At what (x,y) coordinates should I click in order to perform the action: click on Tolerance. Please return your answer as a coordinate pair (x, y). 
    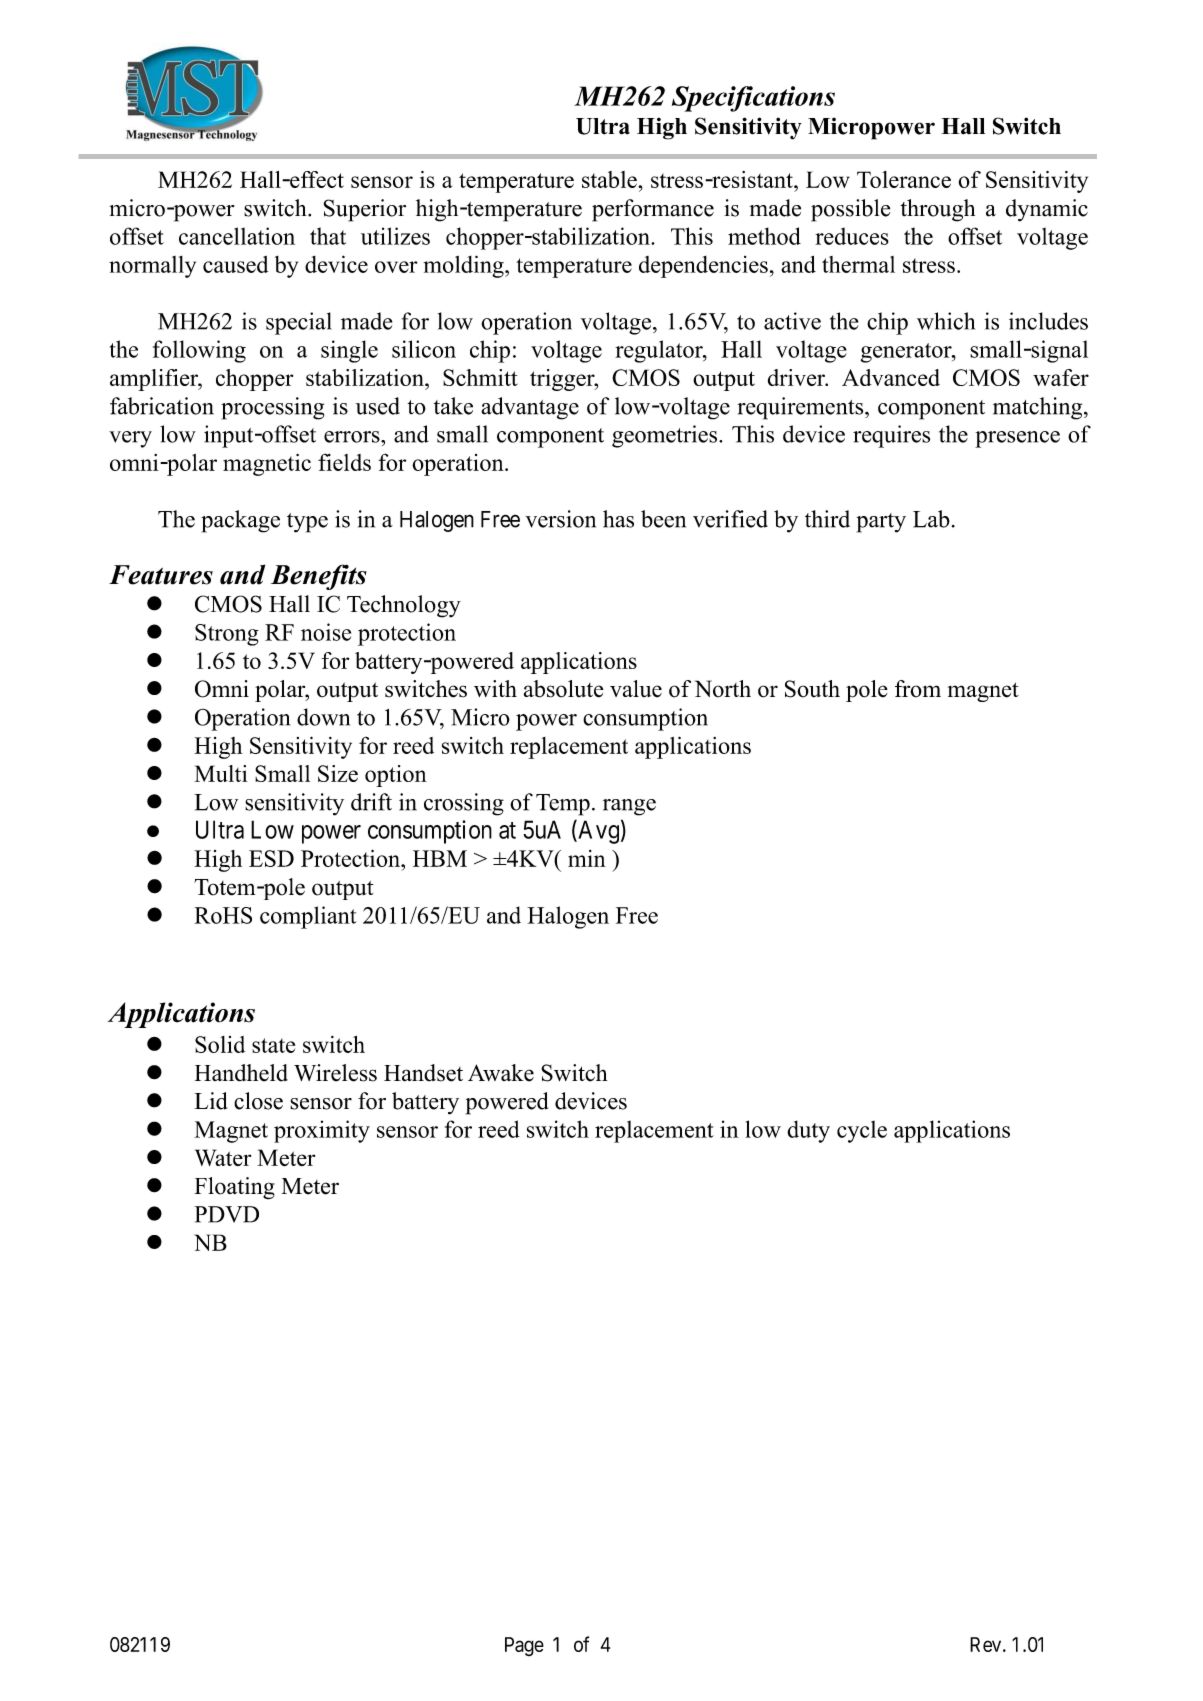
    Looking at the image, I should click on (904, 179).
